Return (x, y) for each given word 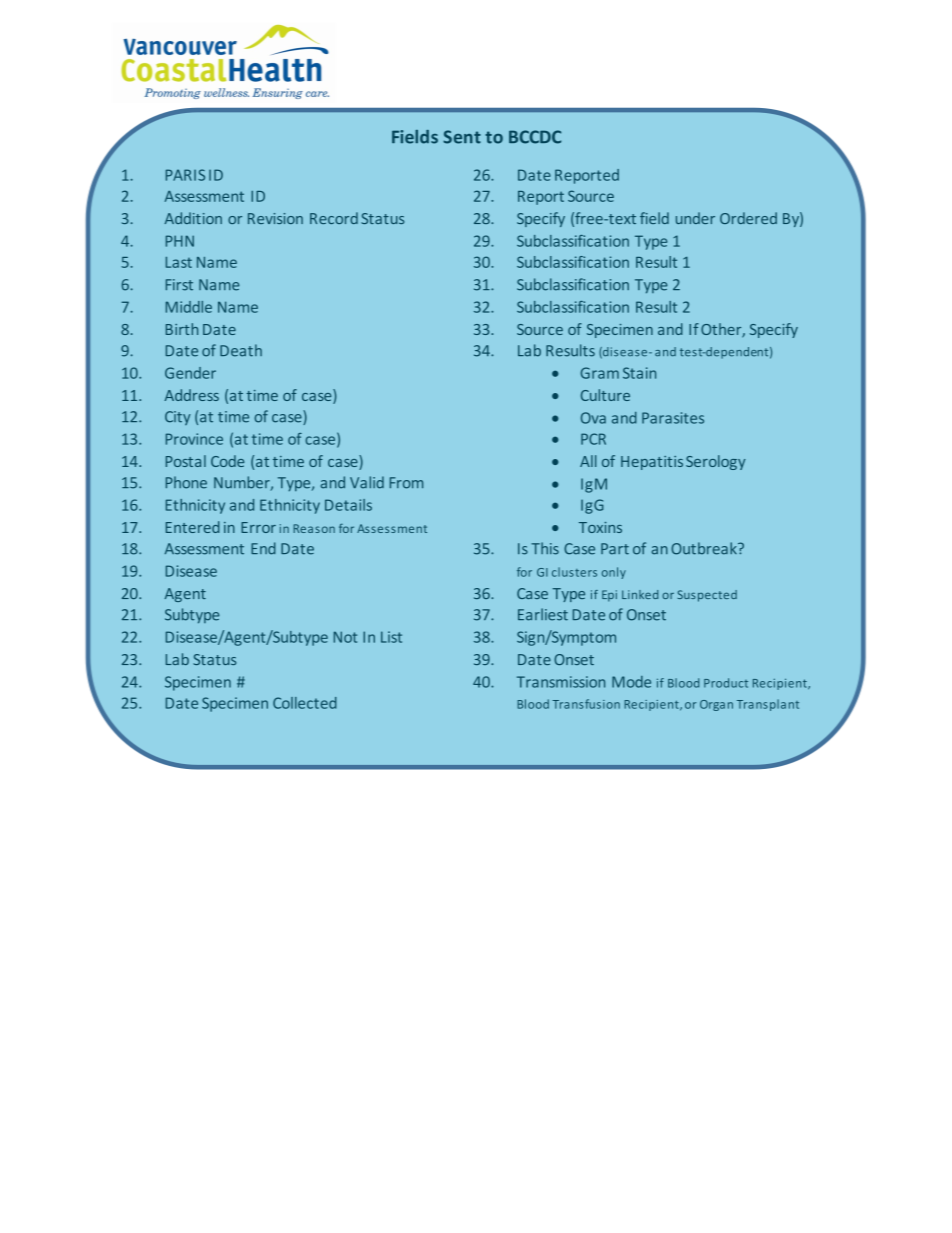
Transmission (561, 682)
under (695, 218)
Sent (462, 137)
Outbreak (705, 548)
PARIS (185, 175)
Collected (305, 703)
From (406, 483)
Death (241, 350)
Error (258, 527)
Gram (600, 373)
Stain (639, 373)
